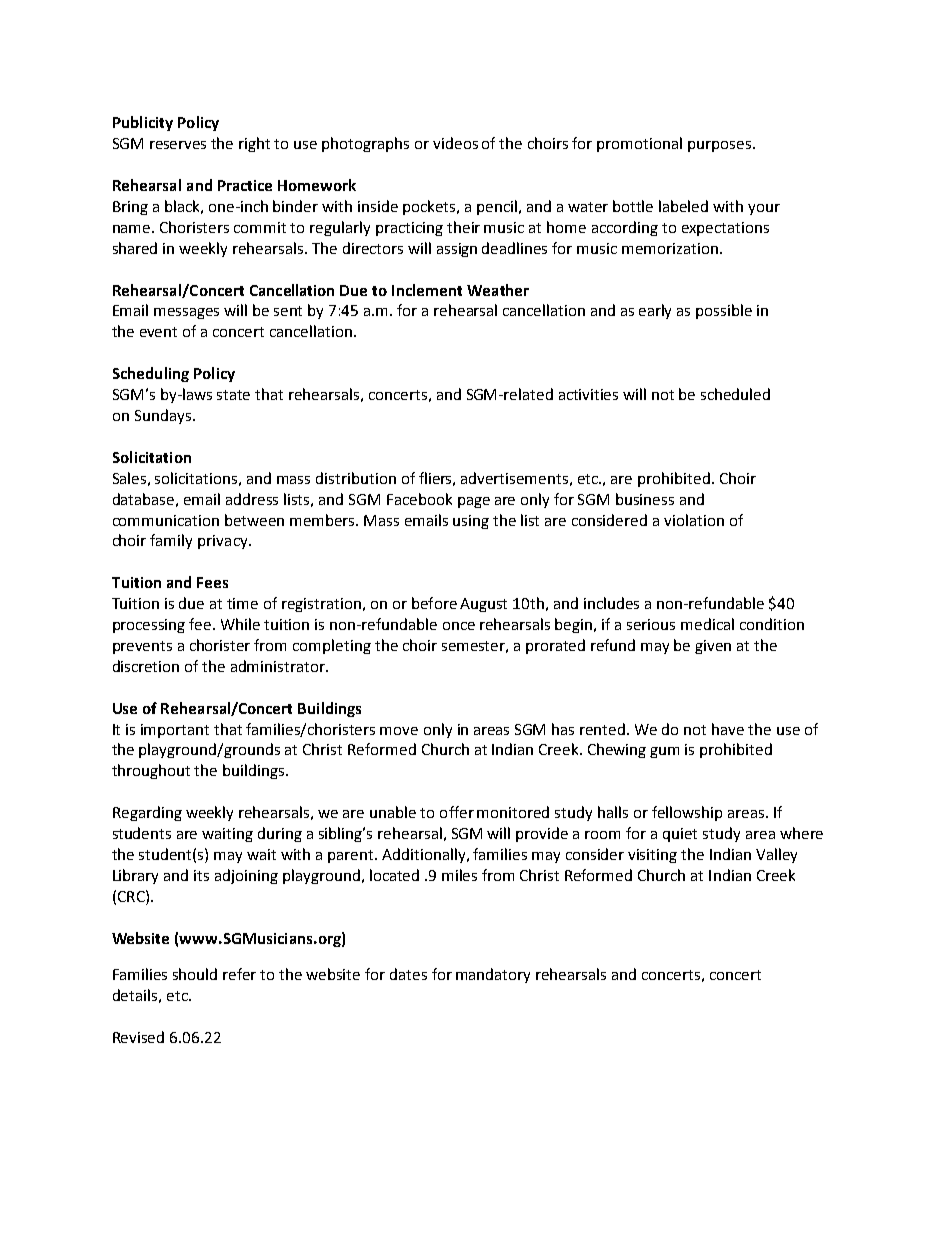 The width and height of the page is (952, 1233). What do you see at coordinates (178, 145) in the page?
I see `reserves` at bounding box center [178, 145].
